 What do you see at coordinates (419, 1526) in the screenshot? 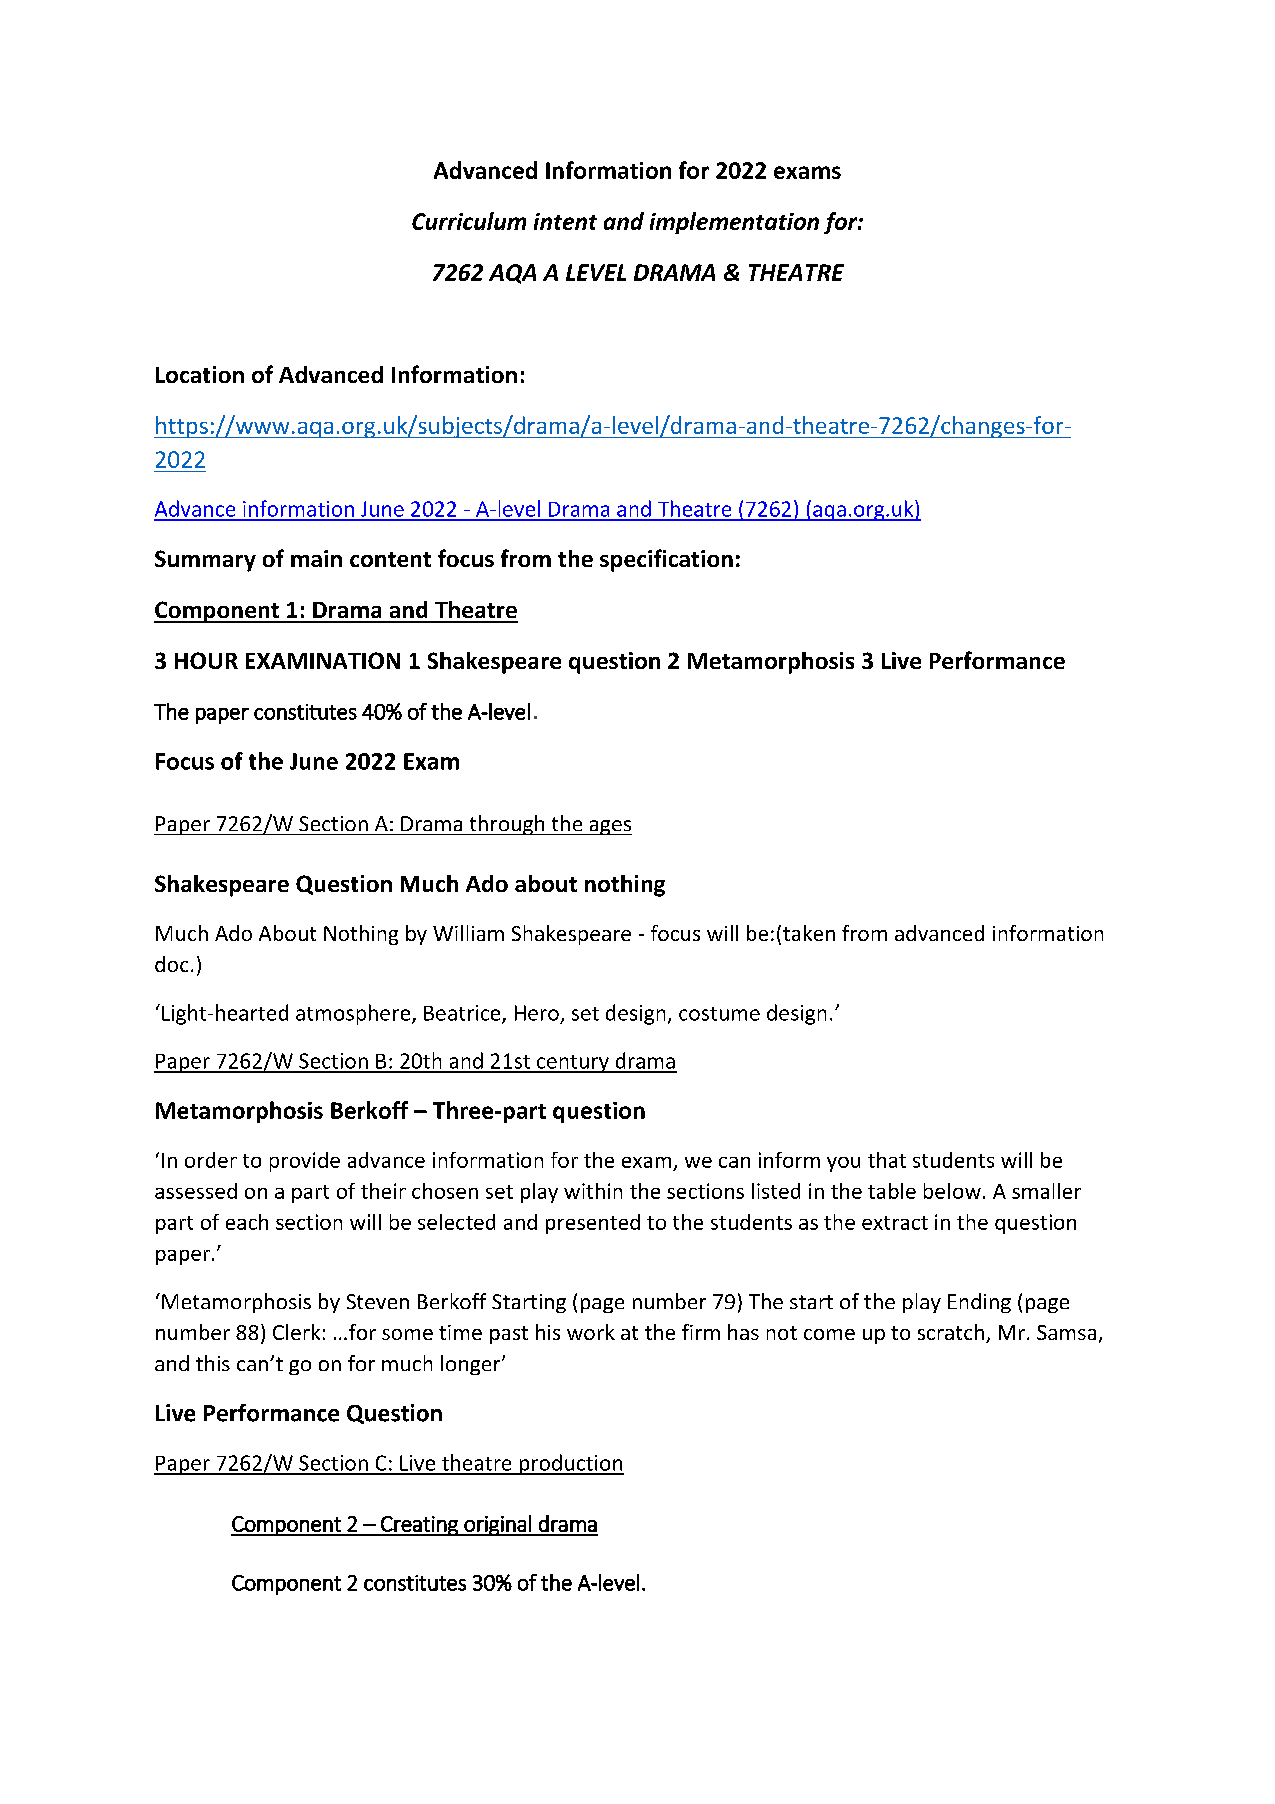
I see `Creating` at bounding box center [419, 1526].
